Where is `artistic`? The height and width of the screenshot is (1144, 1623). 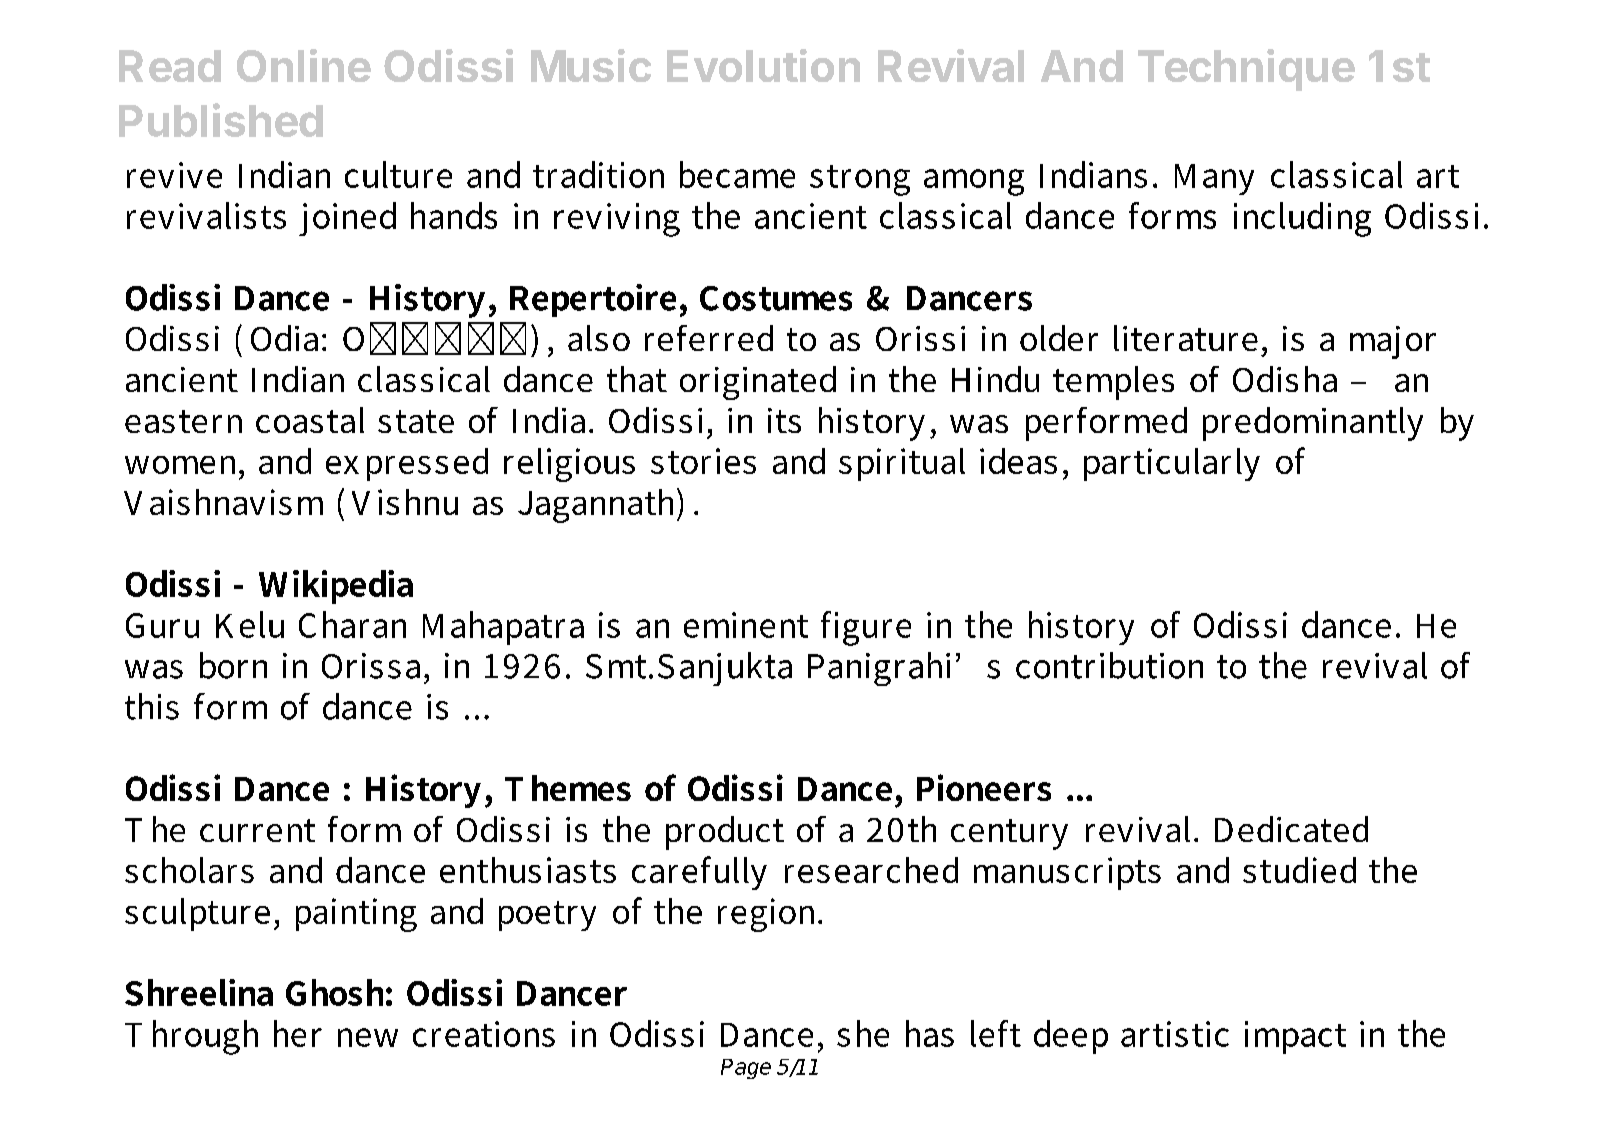 artistic is located at coordinates (1175, 1034).
